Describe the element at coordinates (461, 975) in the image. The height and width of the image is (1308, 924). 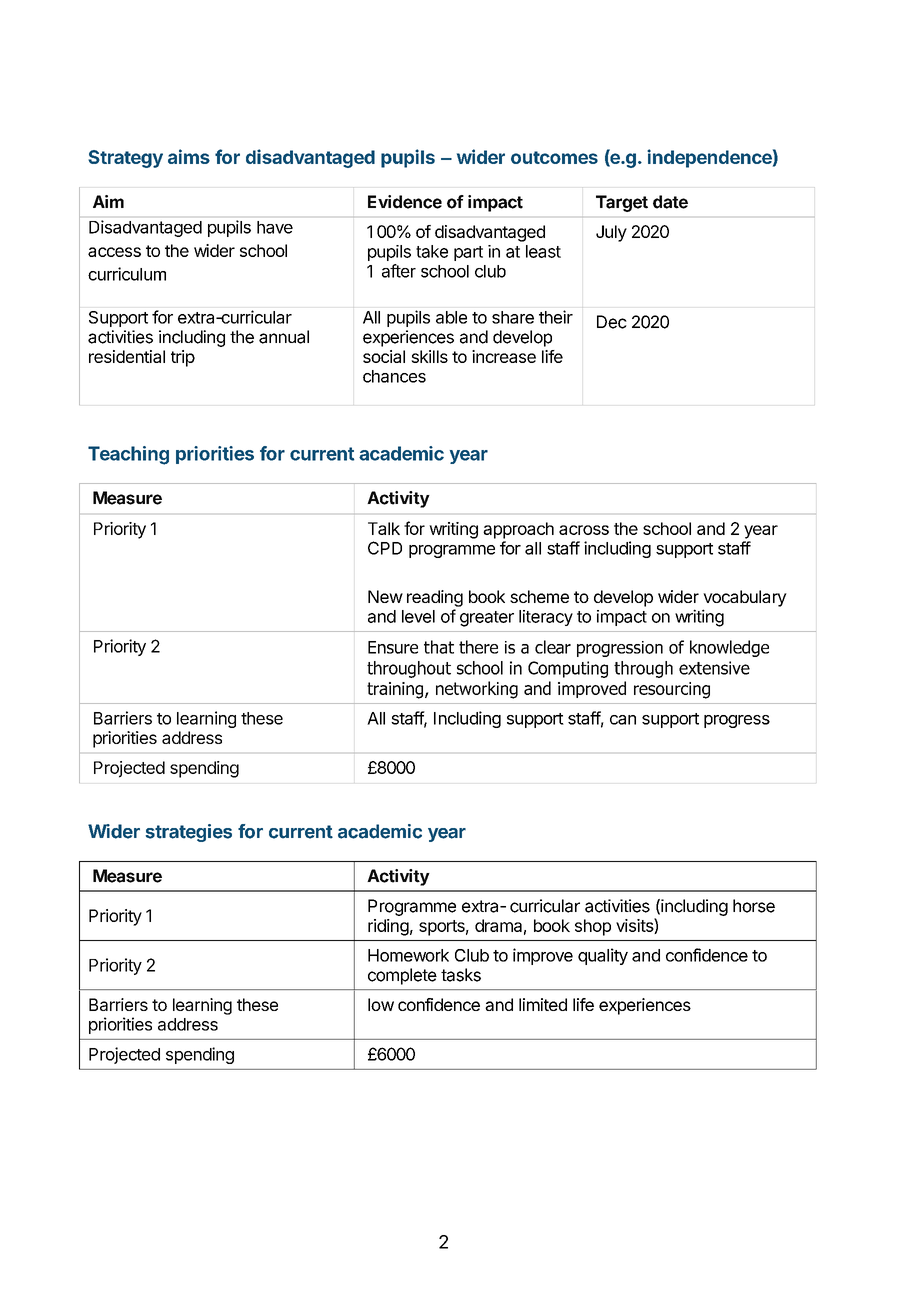
I see `tasks` at that location.
